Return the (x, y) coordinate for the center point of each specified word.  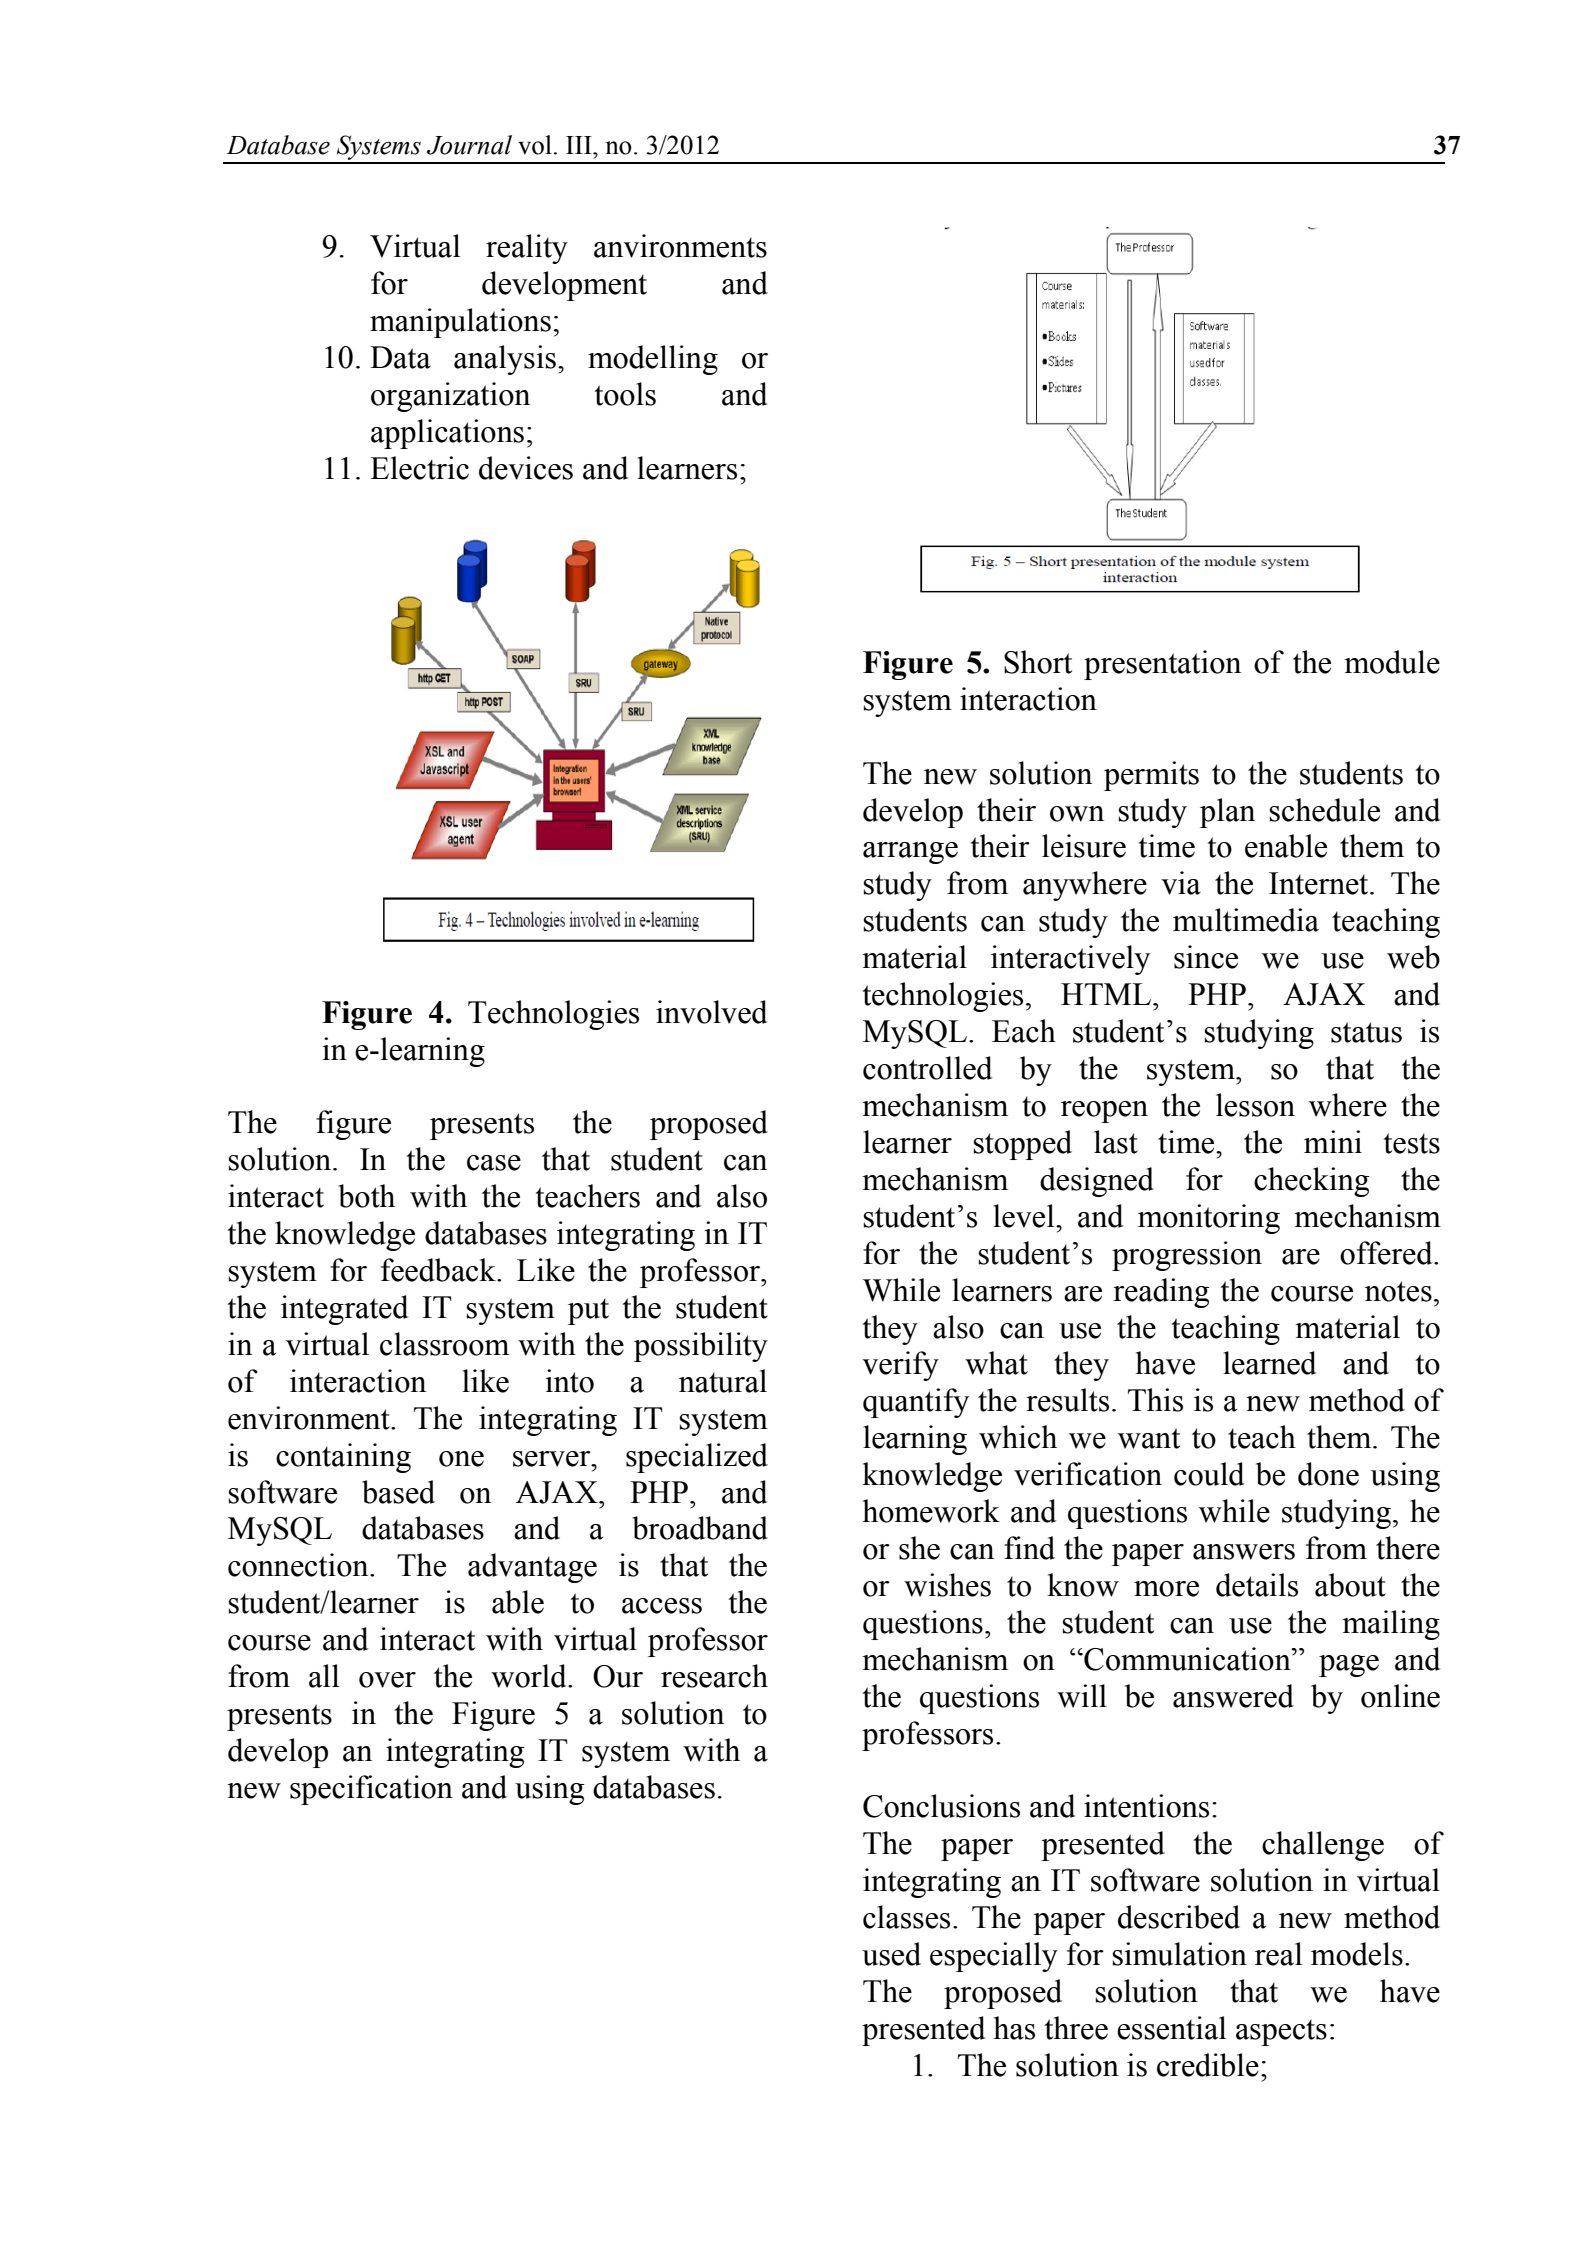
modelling (653, 360)
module (1392, 662)
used (891, 1954)
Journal (469, 145)
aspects (1281, 2032)
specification (371, 1790)
